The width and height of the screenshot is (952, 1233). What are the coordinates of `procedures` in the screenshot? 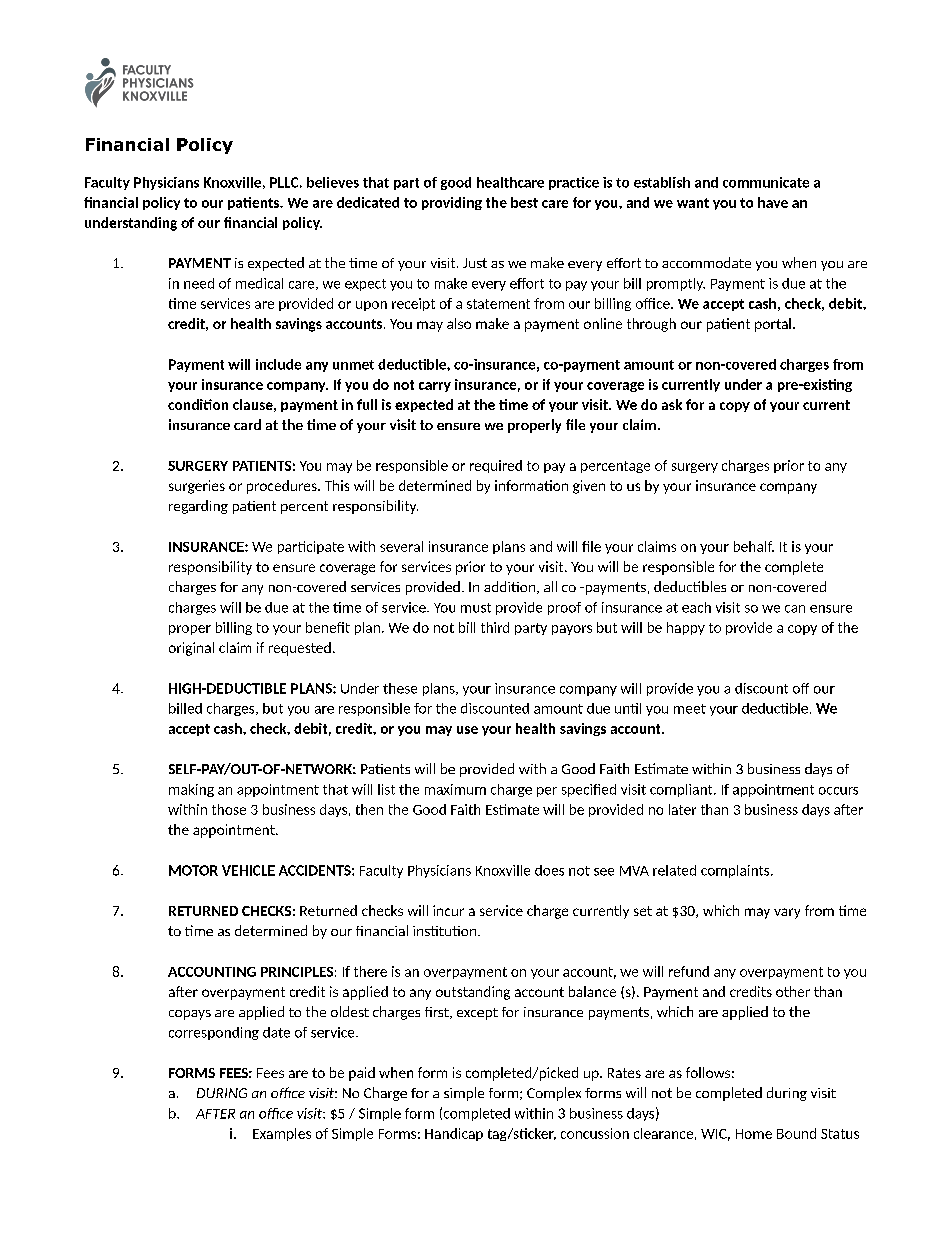 It's located at (283, 487).
